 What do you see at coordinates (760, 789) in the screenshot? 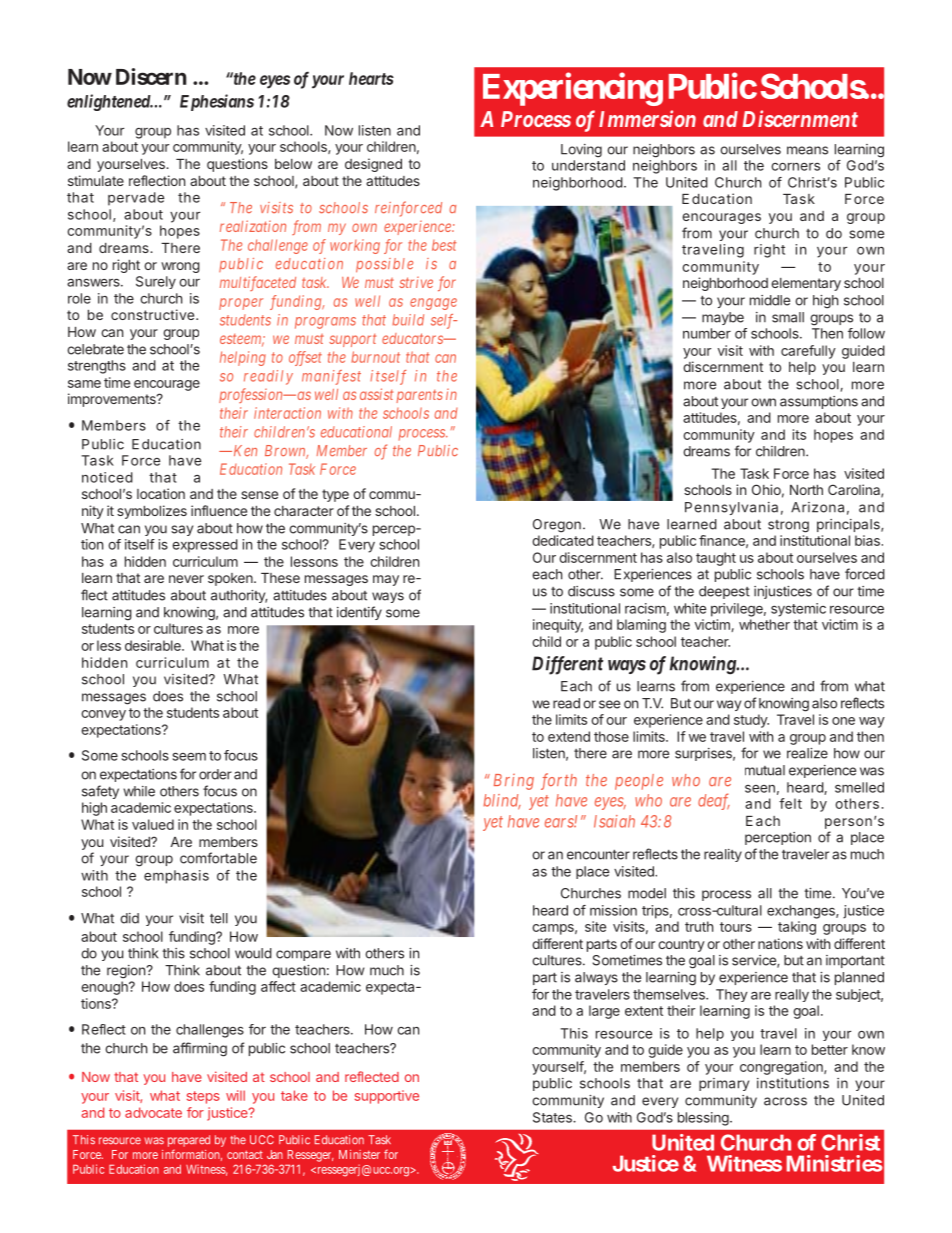
I see `seen` at bounding box center [760, 789].
